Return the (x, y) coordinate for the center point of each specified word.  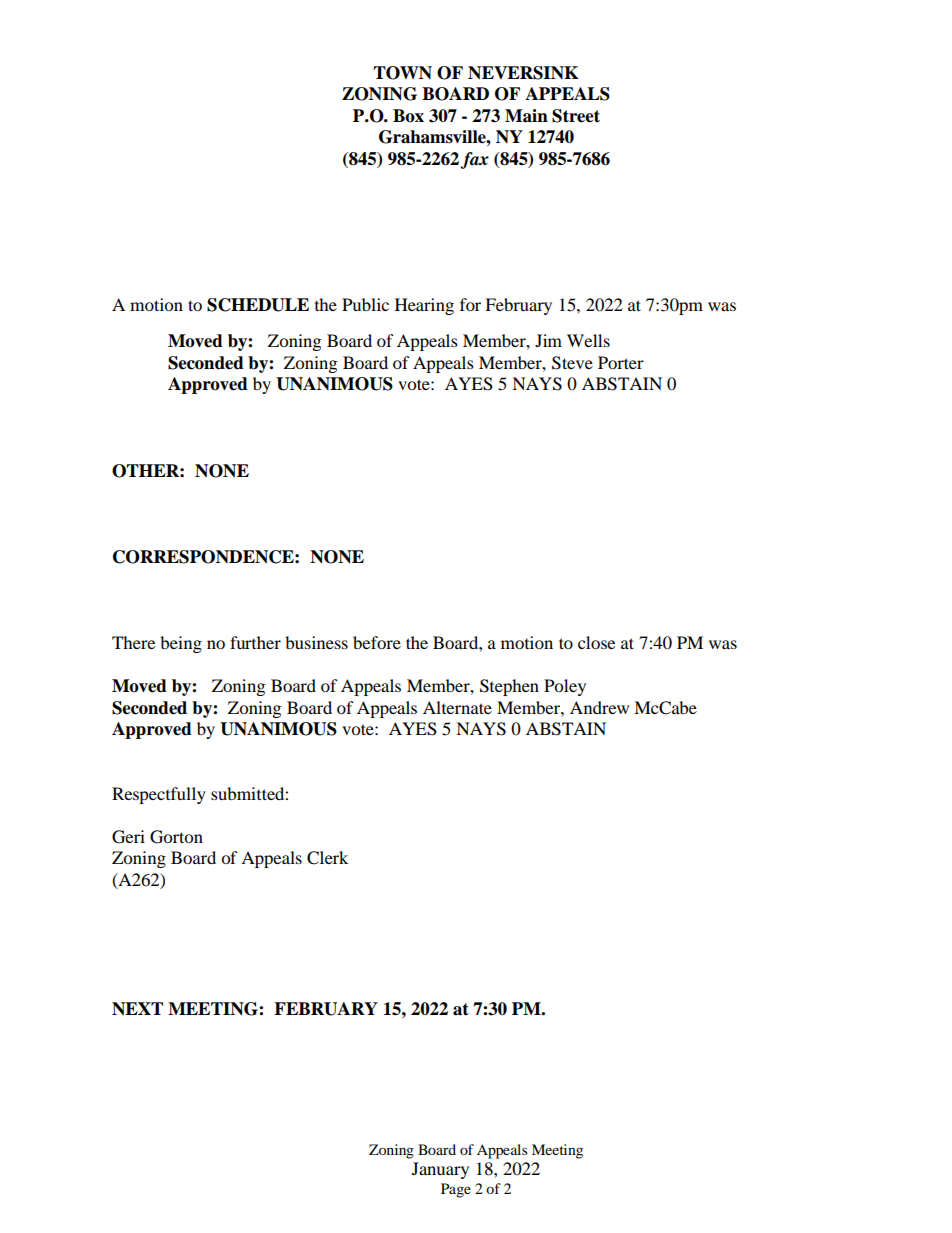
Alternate (457, 707)
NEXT (137, 1009)
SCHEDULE (258, 305)
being (181, 644)
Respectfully (159, 795)
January (440, 1170)
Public (365, 304)
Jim (548, 340)
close (596, 642)
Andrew (599, 707)
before (377, 642)
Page (456, 1190)
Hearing (424, 306)
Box (408, 116)
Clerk (327, 858)
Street (576, 116)
